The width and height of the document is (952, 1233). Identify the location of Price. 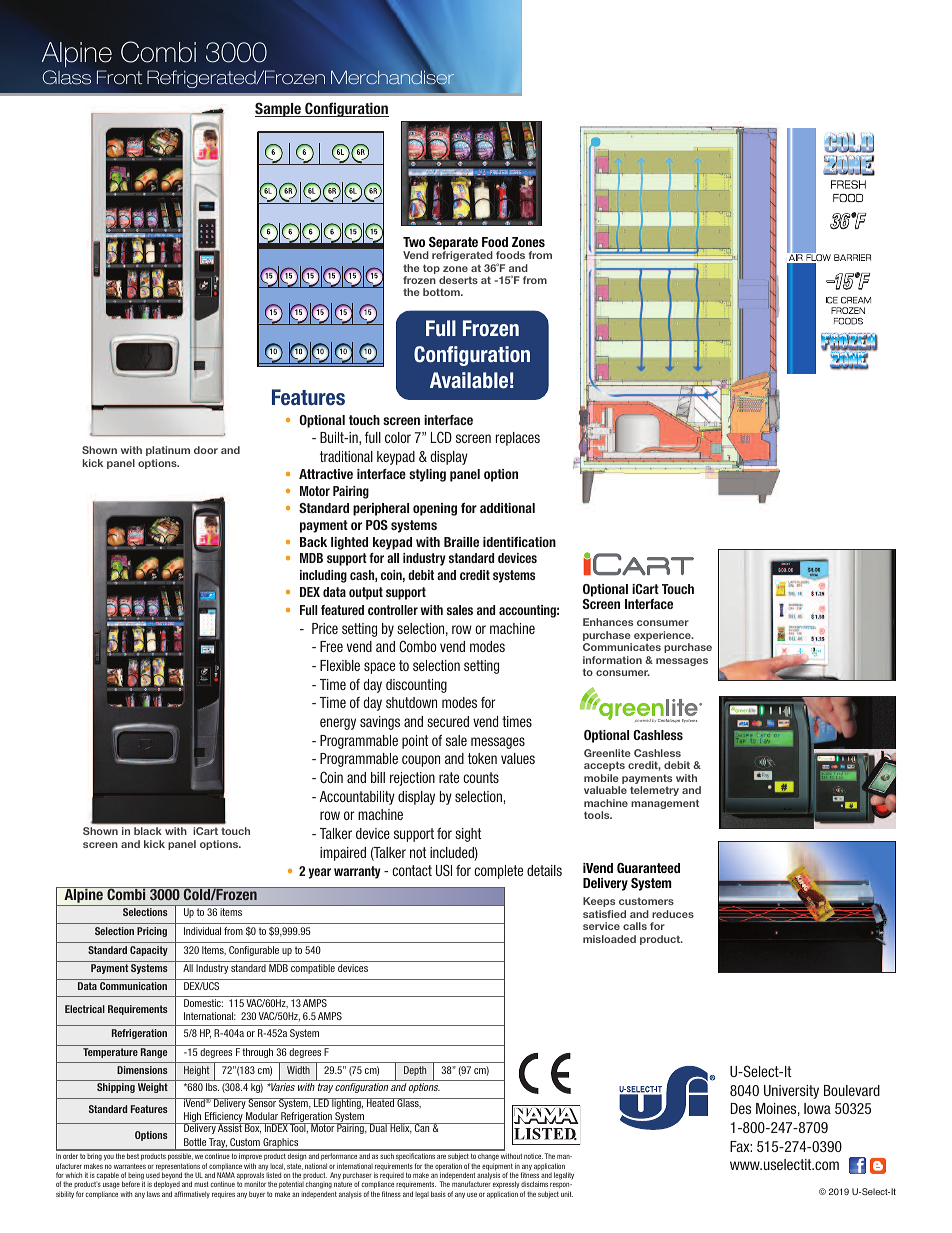
(325, 628).
